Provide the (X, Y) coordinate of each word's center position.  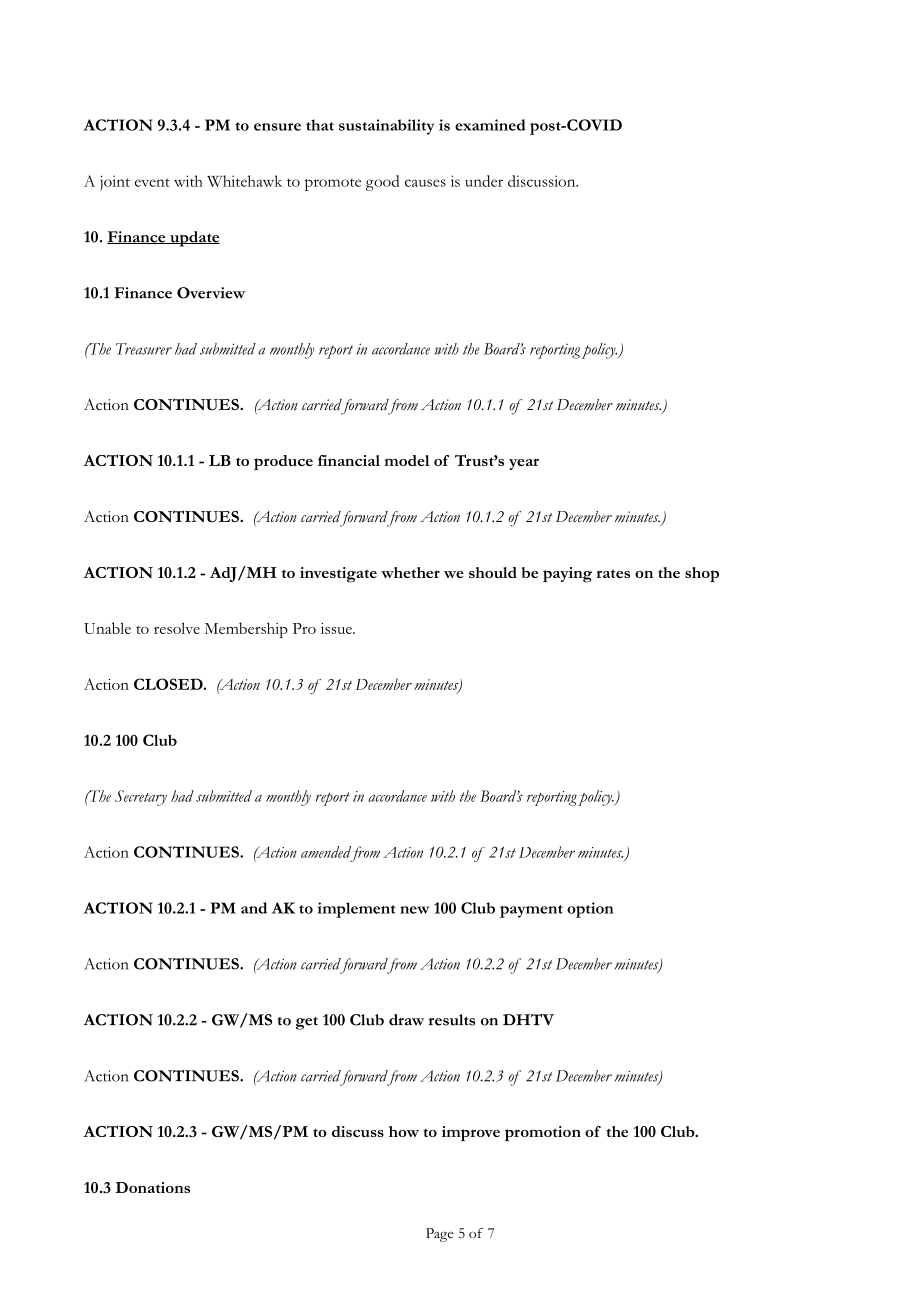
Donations (152, 1187)
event (152, 182)
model (407, 460)
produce (283, 462)
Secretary (141, 798)
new (414, 910)
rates (613, 573)
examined (490, 125)
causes (425, 183)
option (590, 910)
